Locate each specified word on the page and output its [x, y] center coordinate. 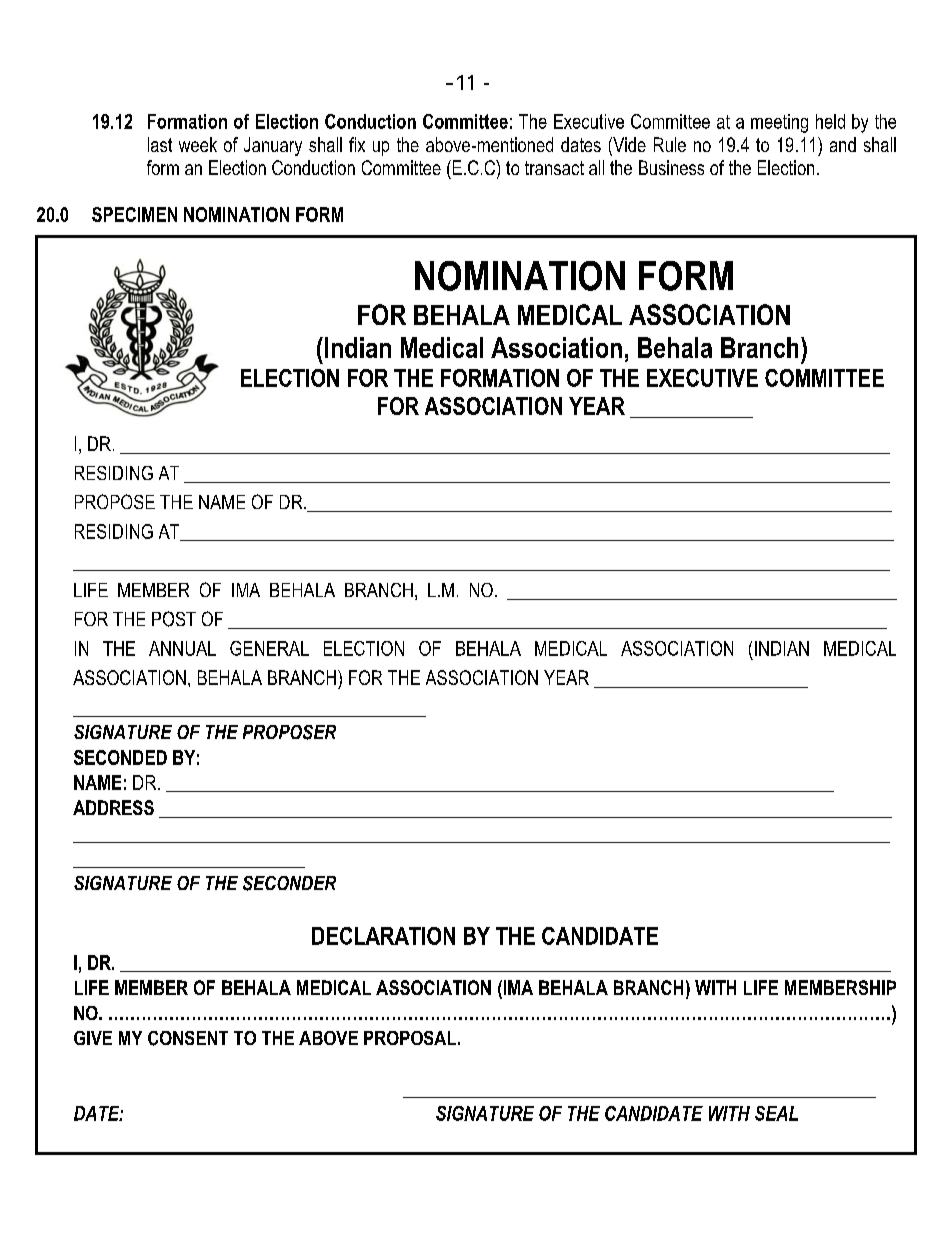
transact [554, 168]
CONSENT [188, 1038]
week [198, 144]
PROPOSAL [410, 1038]
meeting [779, 123]
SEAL [776, 1113]
